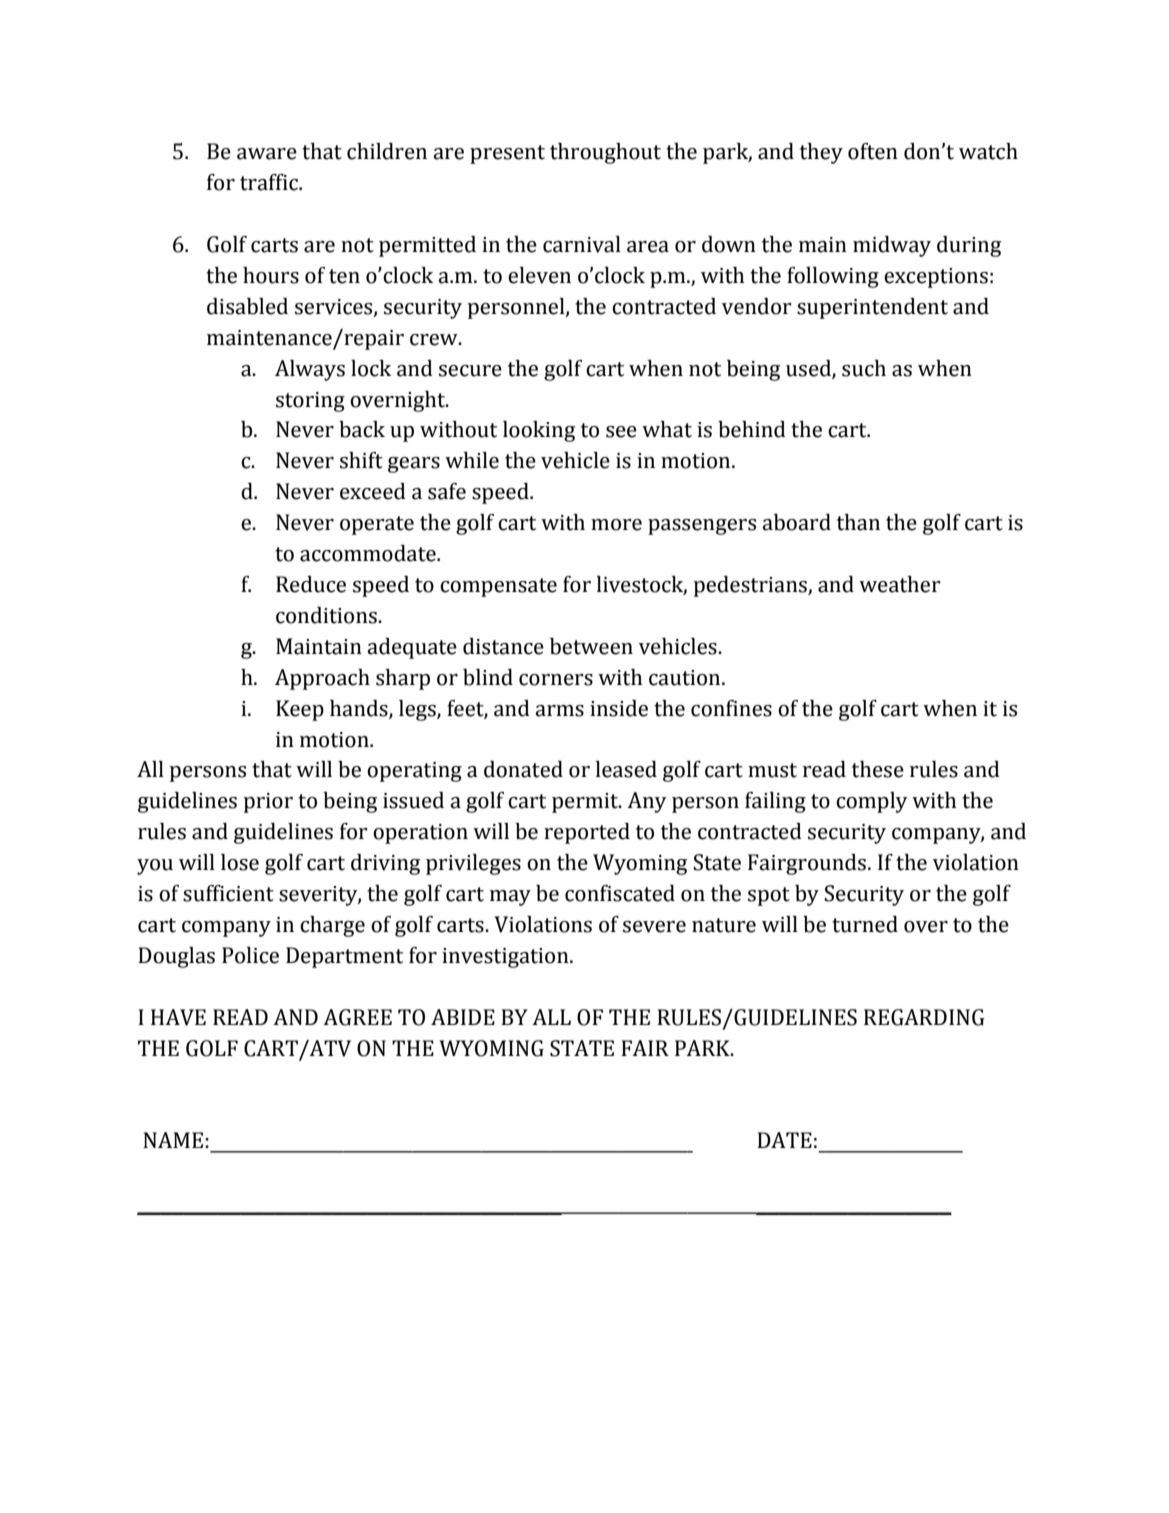 The width and height of the screenshot is (1169, 1513). Describe the element at coordinates (605, 153) in the screenshot. I see `throughout` at that location.
